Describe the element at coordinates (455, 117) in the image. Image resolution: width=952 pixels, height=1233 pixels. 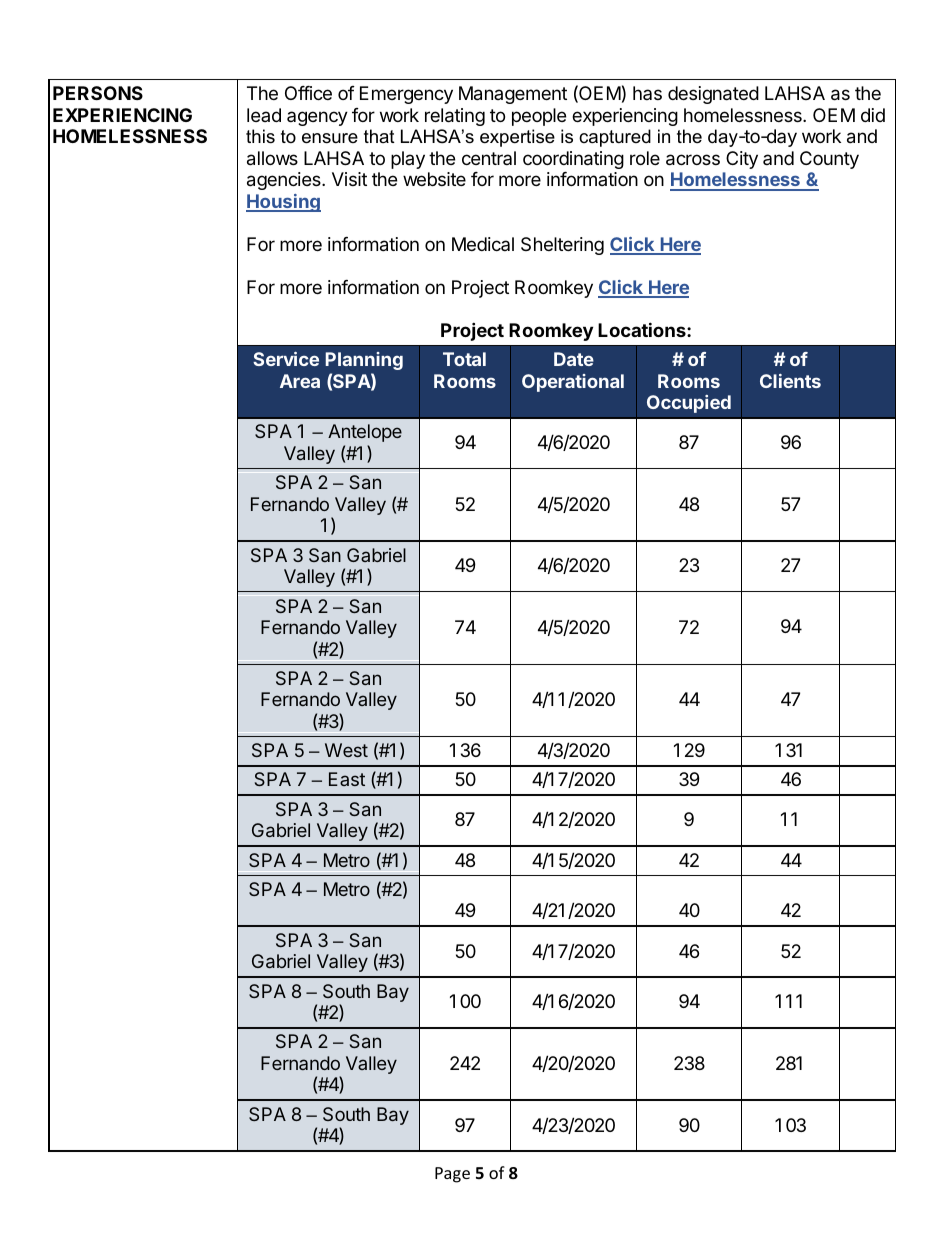
I see `relating` at that location.
